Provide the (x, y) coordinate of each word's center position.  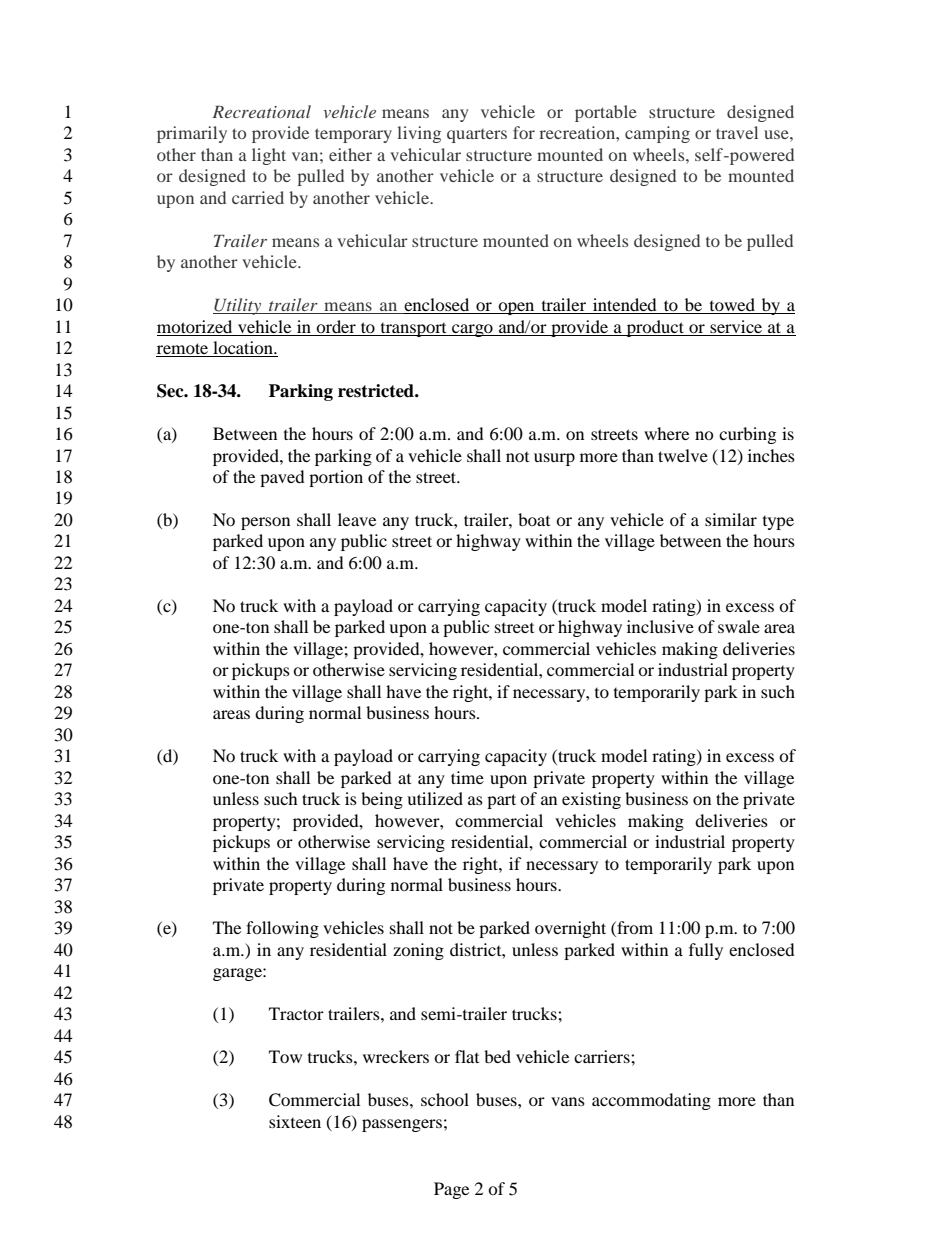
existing (591, 800)
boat (534, 519)
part (501, 801)
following (282, 929)
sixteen (295, 1121)
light (269, 156)
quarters (477, 136)
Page (451, 1190)
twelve (683, 455)
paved (282, 478)
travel (737, 132)
